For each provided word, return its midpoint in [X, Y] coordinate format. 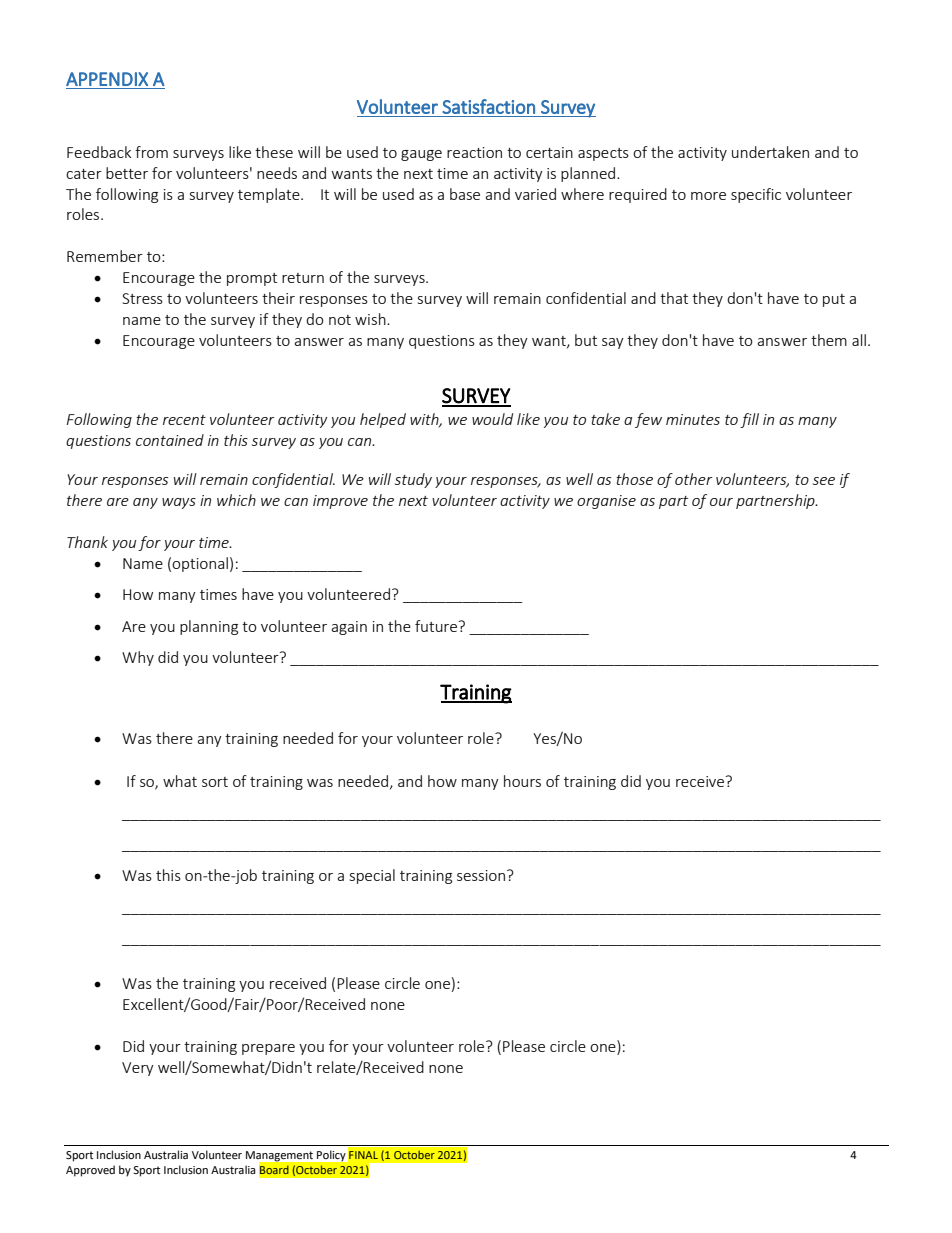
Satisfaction [488, 106]
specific [756, 195]
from [151, 152]
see [824, 481]
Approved [90, 1171]
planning [209, 627]
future [437, 626]
